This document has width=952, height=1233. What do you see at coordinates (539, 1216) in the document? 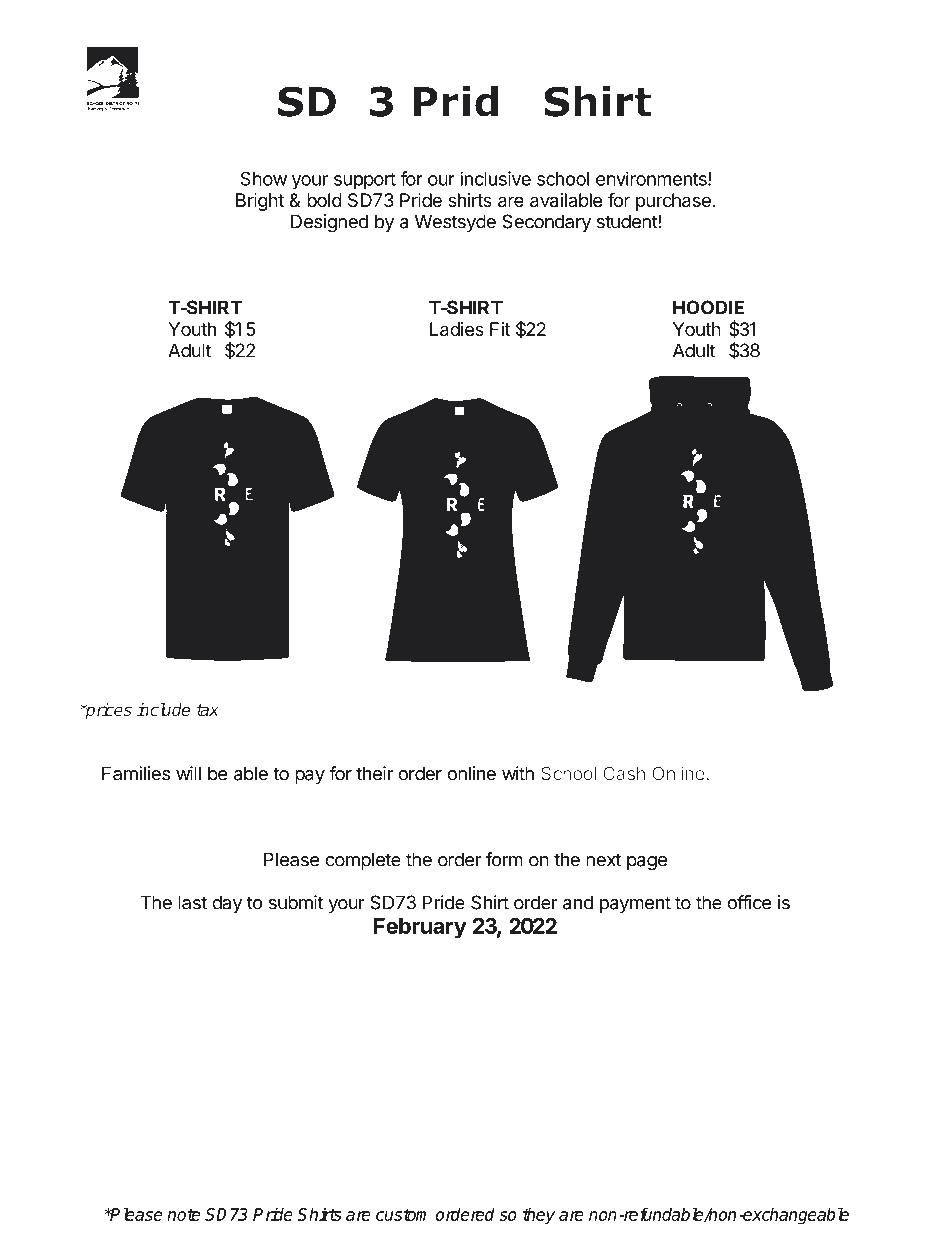
I see `they` at bounding box center [539, 1216].
